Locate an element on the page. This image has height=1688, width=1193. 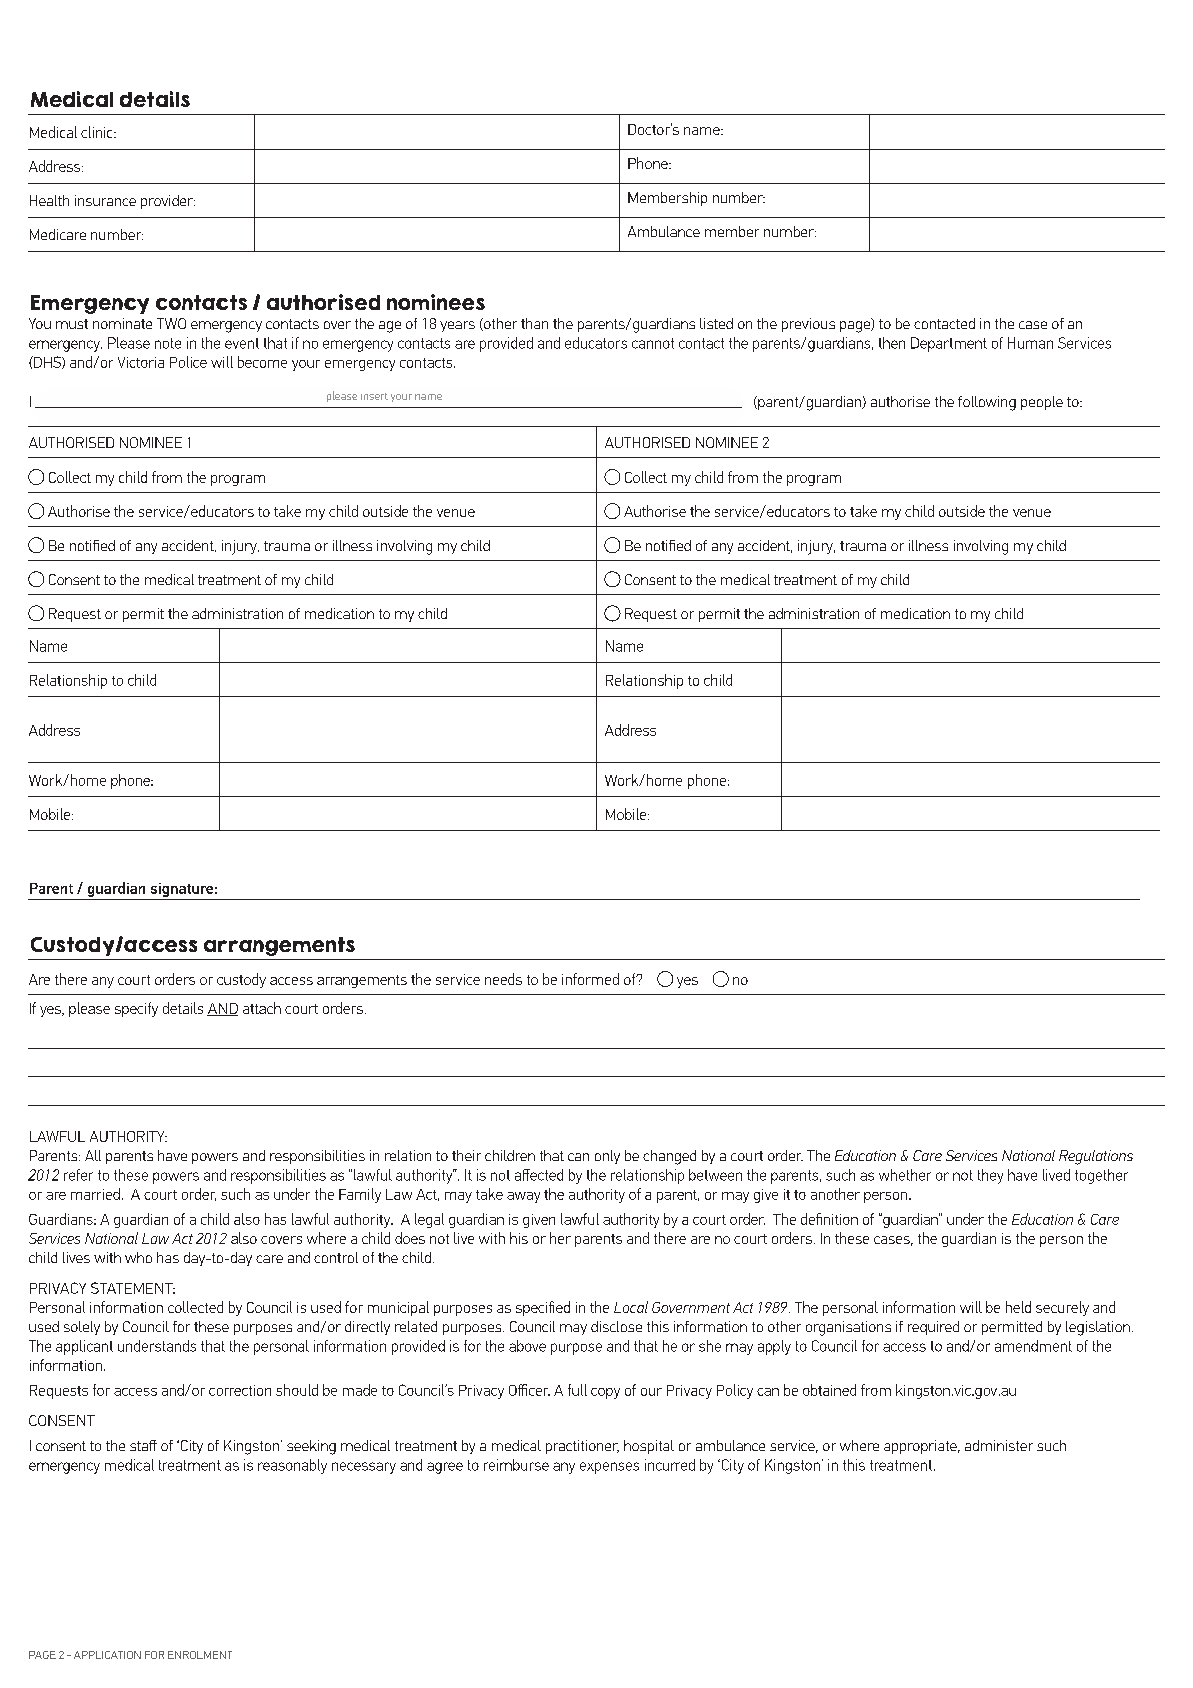
Regulations is located at coordinates (1096, 1157).
